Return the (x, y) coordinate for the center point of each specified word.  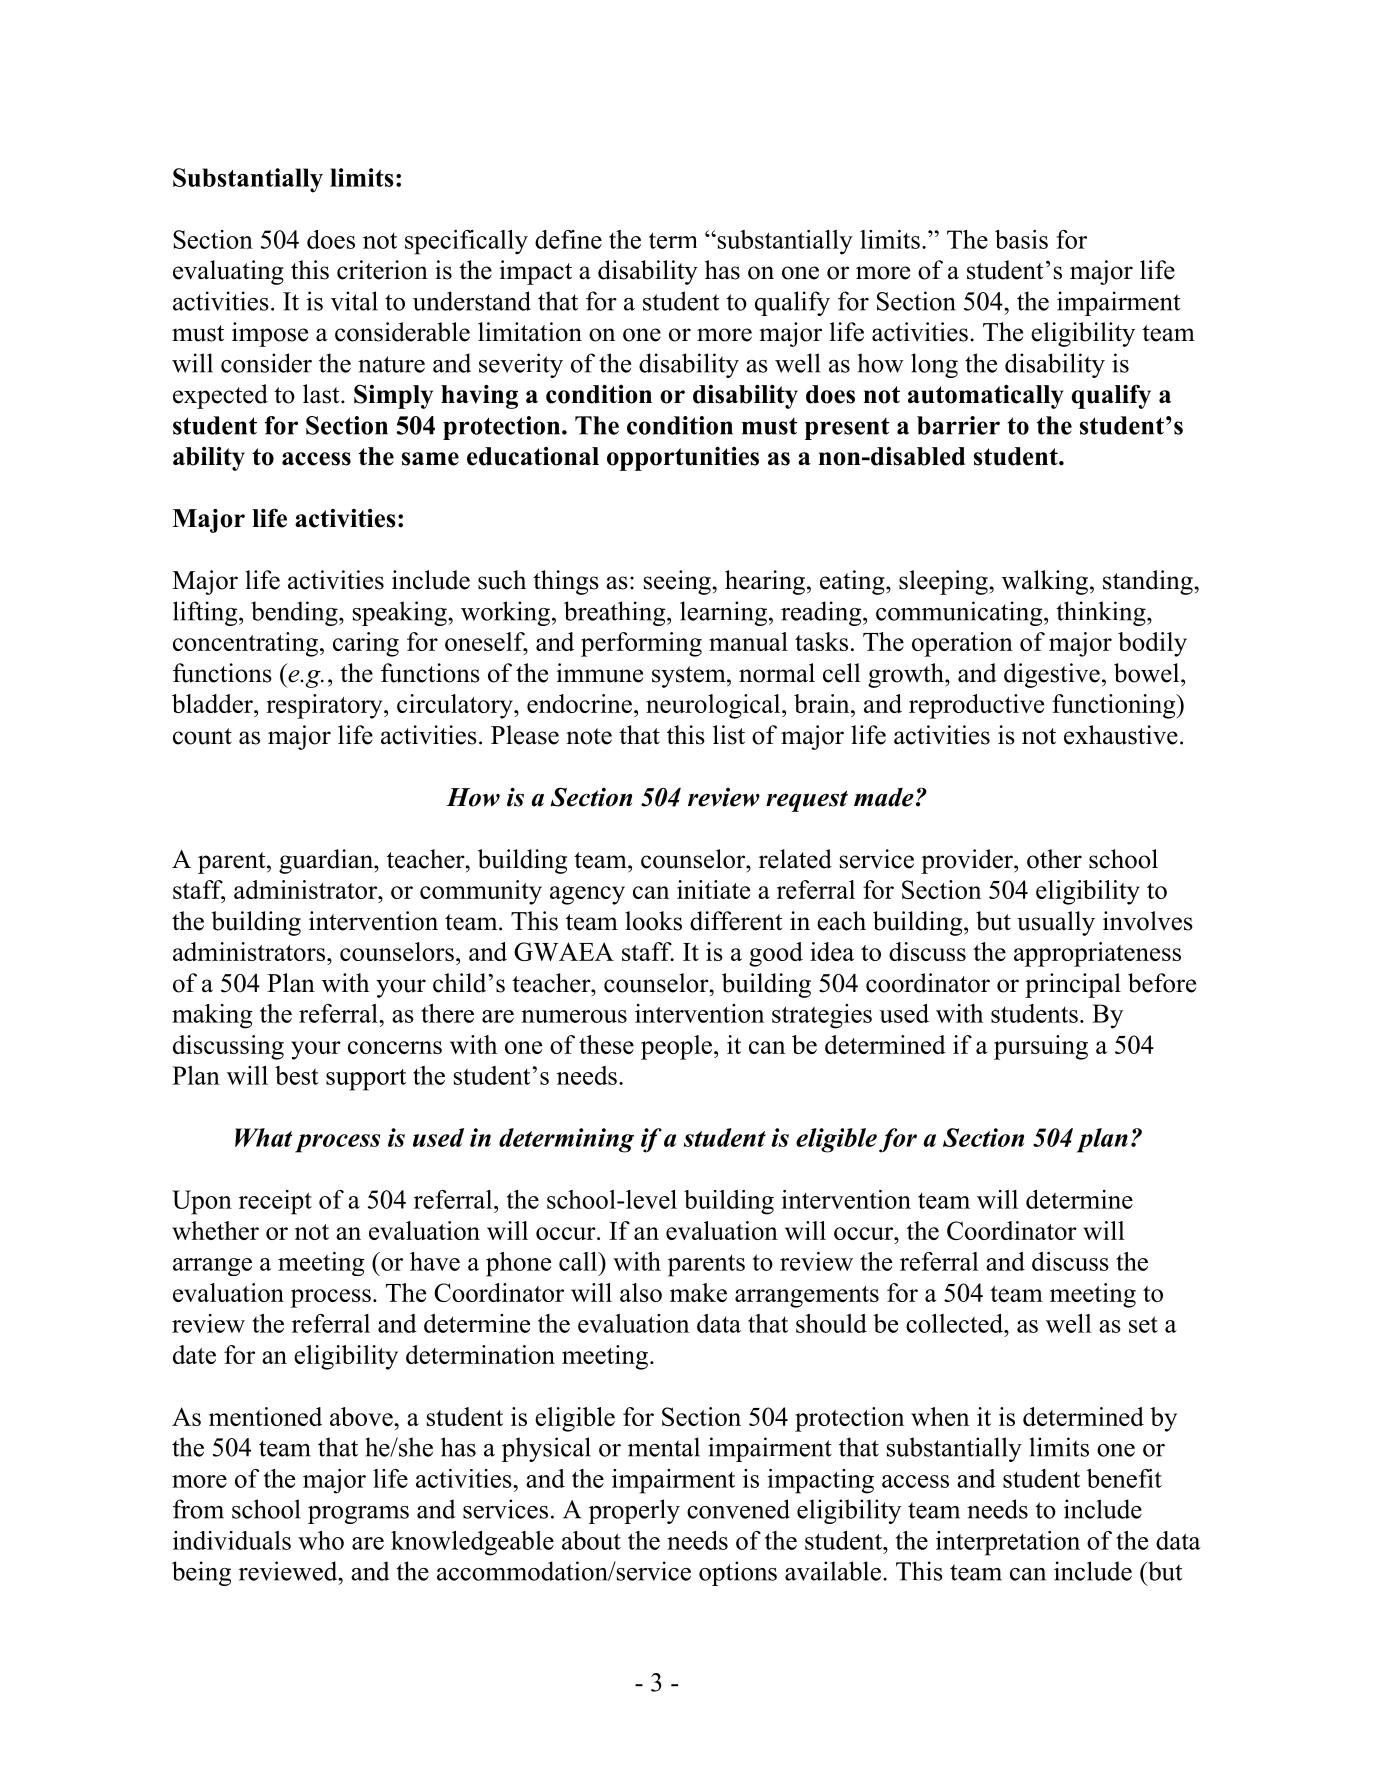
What (263, 1137)
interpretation (1008, 1543)
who (321, 1540)
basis (1021, 239)
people (678, 1047)
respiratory (325, 706)
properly (634, 1511)
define (568, 239)
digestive (1052, 675)
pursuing (1041, 1047)
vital (354, 301)
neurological (714, 706)
